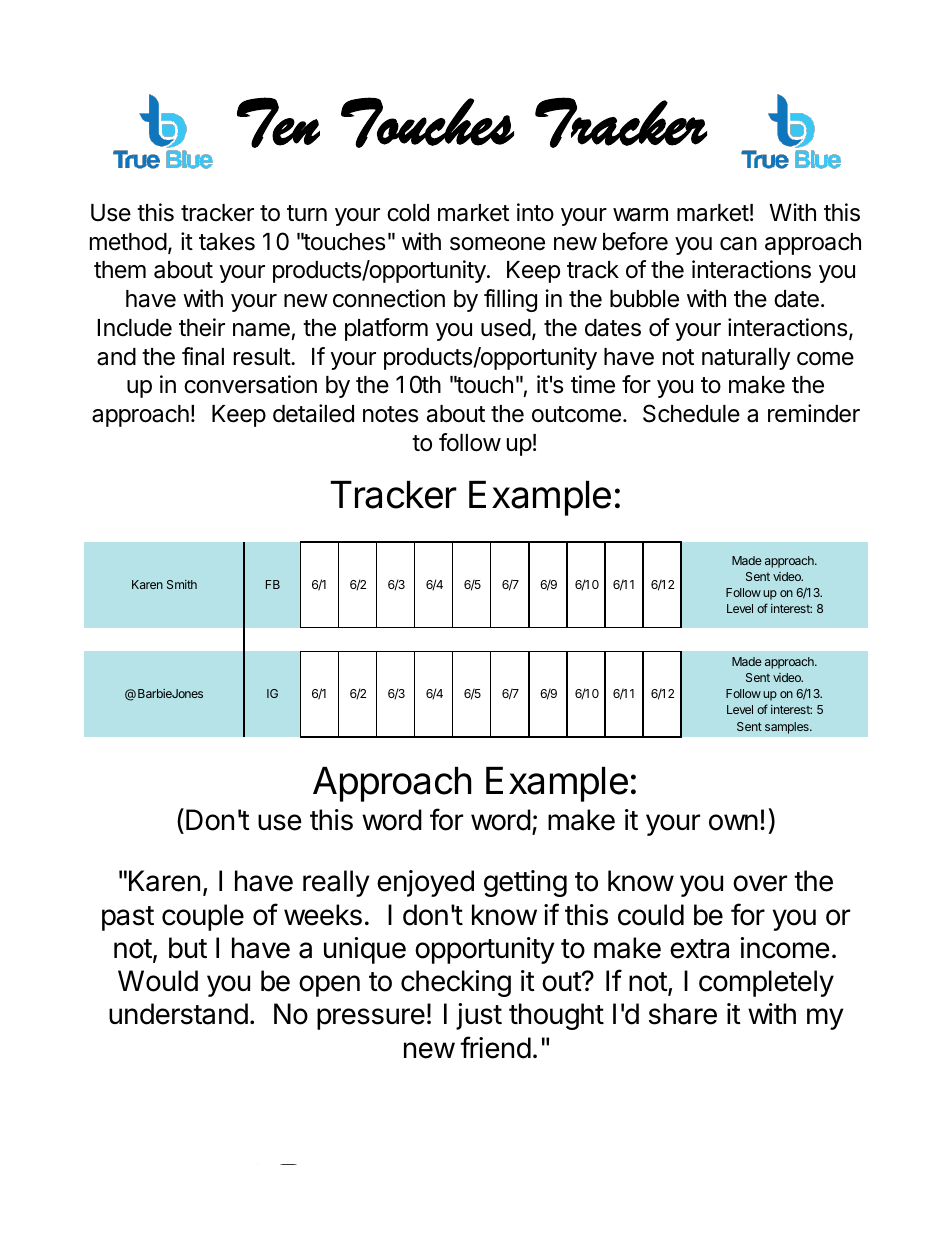 The image size is (952, 1233). I want to click on notes, so click(390, 414).
